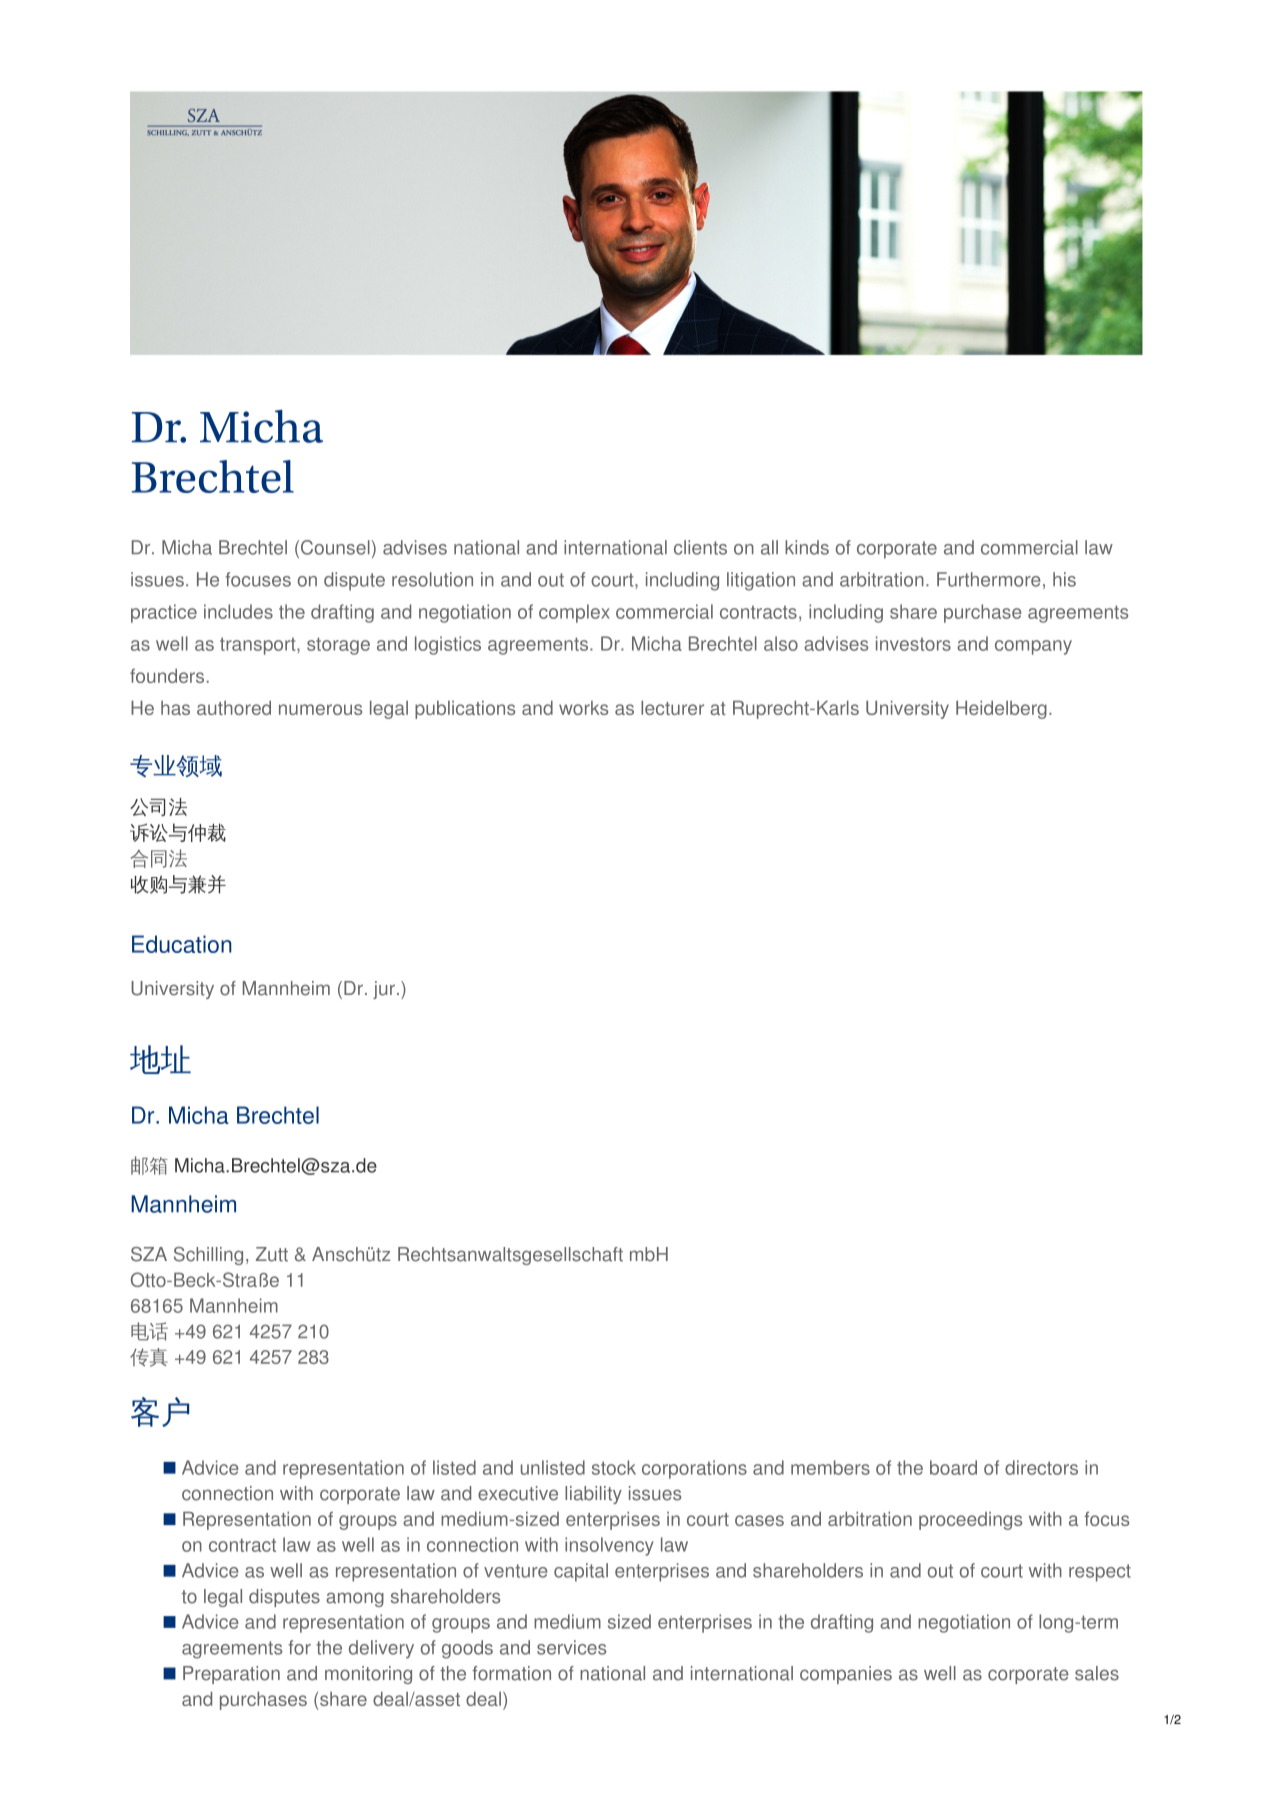 The image size is (1273, 1802). What do you see at coordinates (953, 1467) in the screenshot?
I see `board` at bounding box center [953, 1467].
